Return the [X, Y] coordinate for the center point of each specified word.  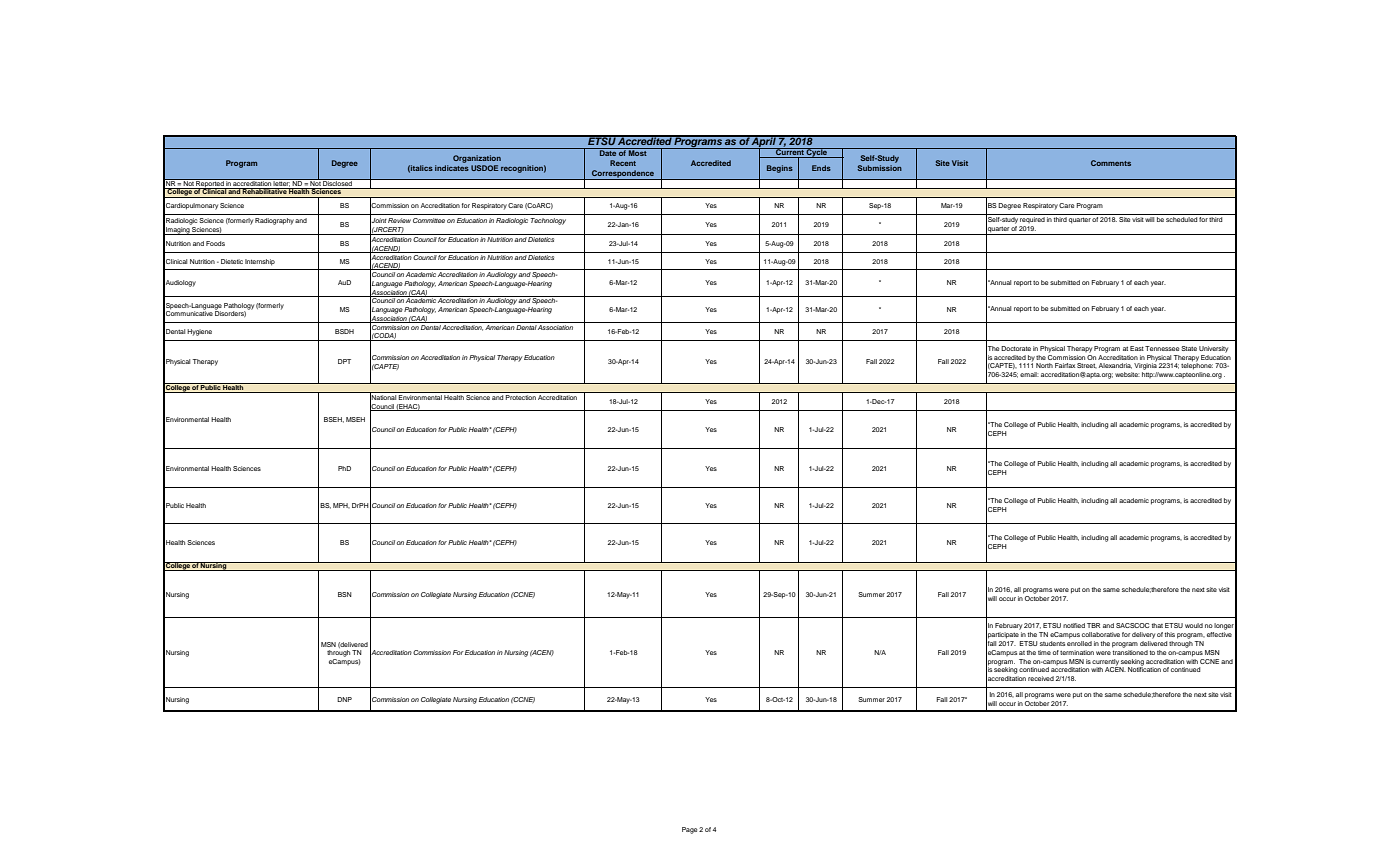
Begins [780, 169]
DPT [344, 361]
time [1044, 652]
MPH [341, 506]
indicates [452, 168]
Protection [521, 396]
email [1029, 374]
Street [1087, 366]
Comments [1111, 163]
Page [689, 830]
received [1041, 678]
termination [1077, 652]
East [1137, 348]
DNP [344, 699]
